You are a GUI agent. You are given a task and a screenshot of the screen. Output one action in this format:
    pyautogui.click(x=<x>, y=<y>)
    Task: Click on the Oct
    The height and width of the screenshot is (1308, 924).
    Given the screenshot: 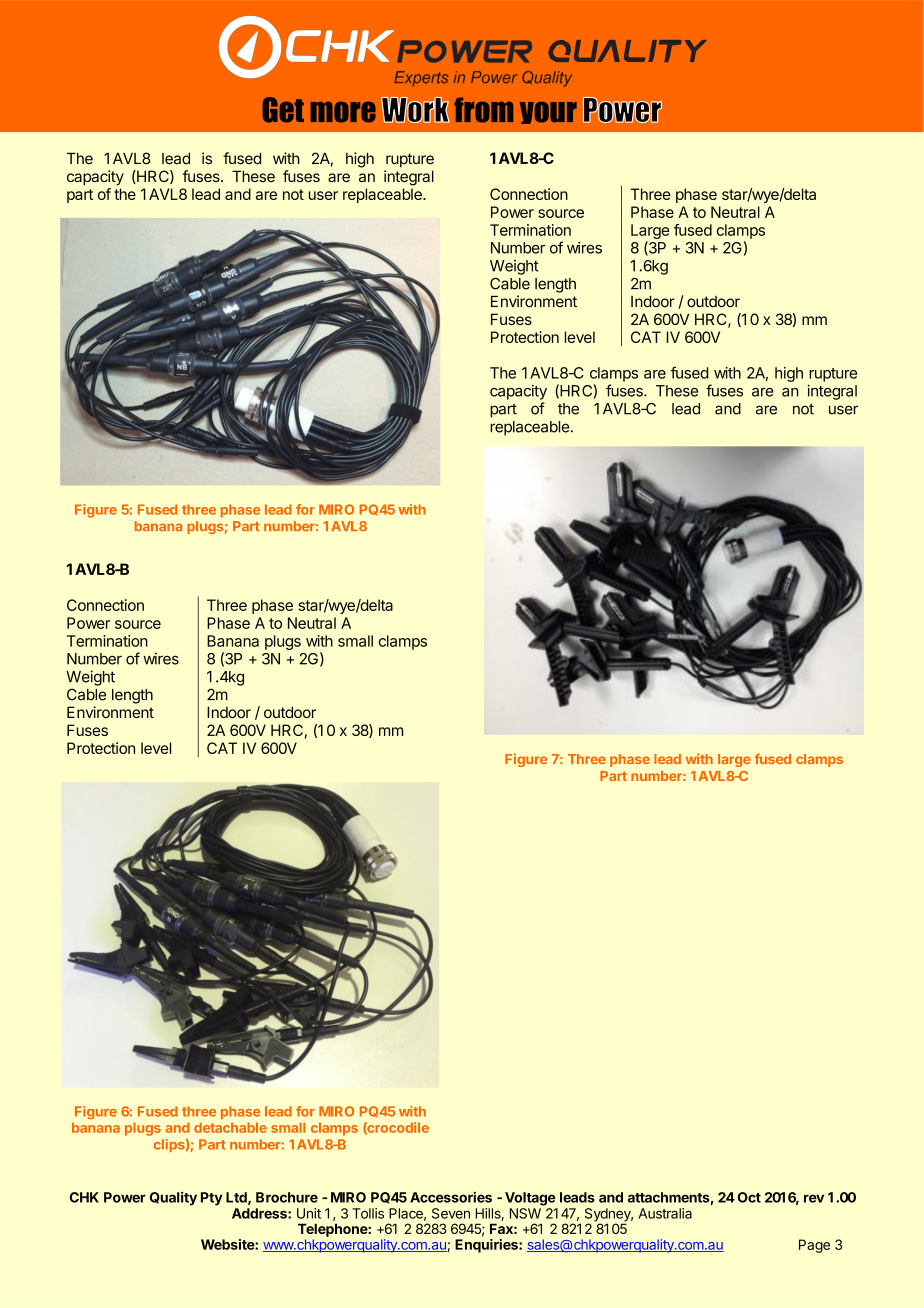 What is the action you would take?
    pyautogui.click(x=749, y=1197)
